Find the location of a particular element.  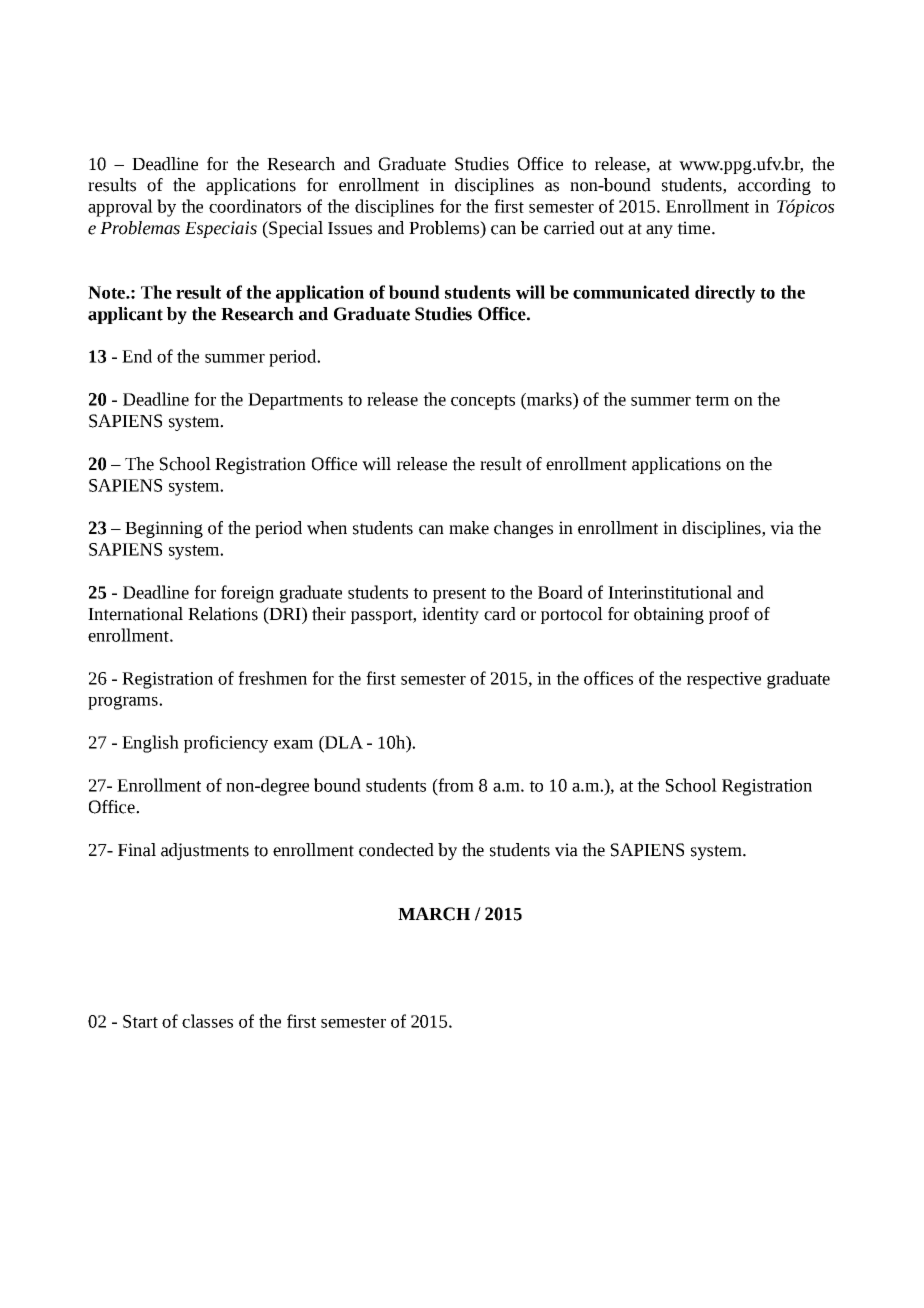

obtaining is located at coordinates (669, 615).
